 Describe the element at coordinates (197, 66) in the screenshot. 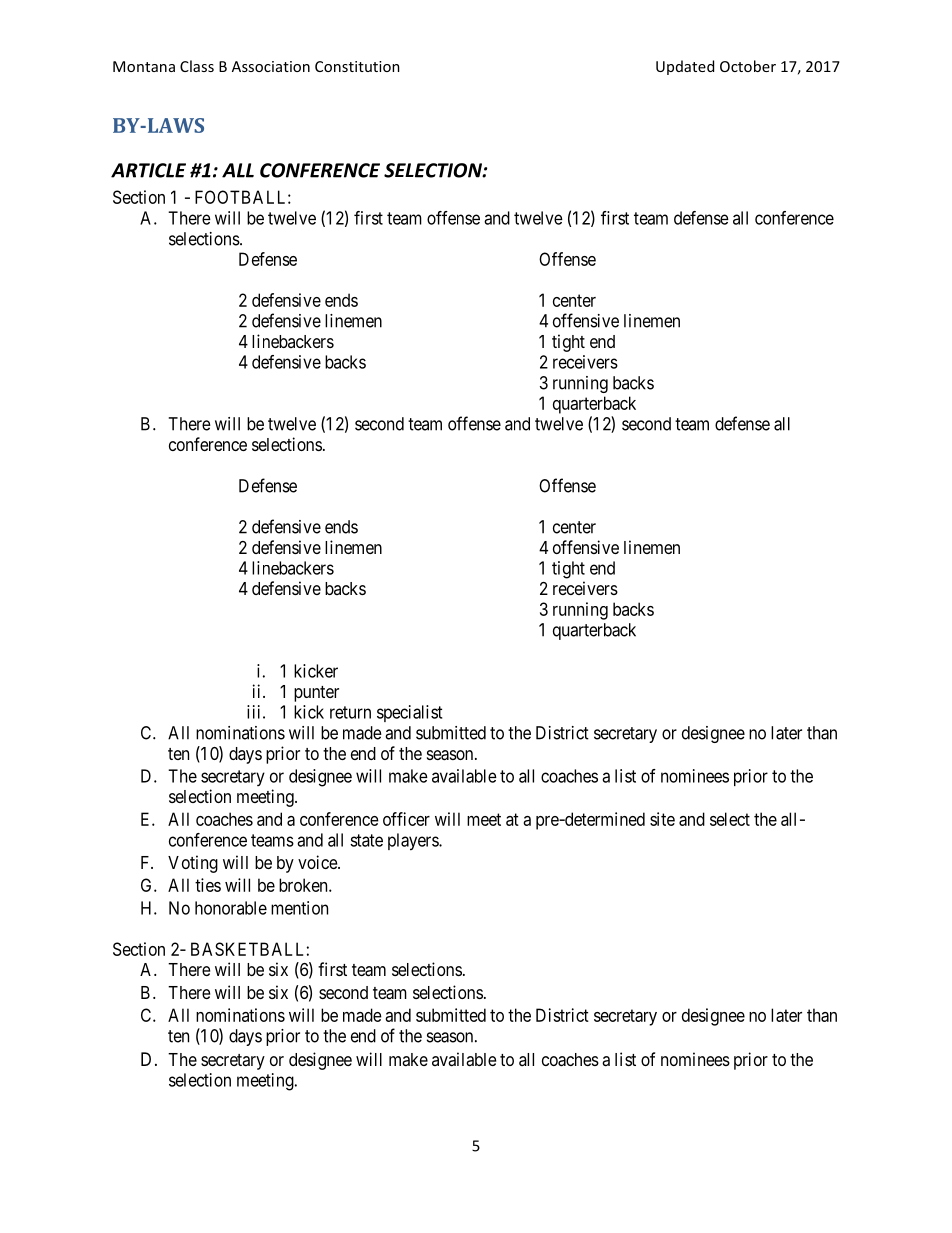

I see `Class` at that location.
